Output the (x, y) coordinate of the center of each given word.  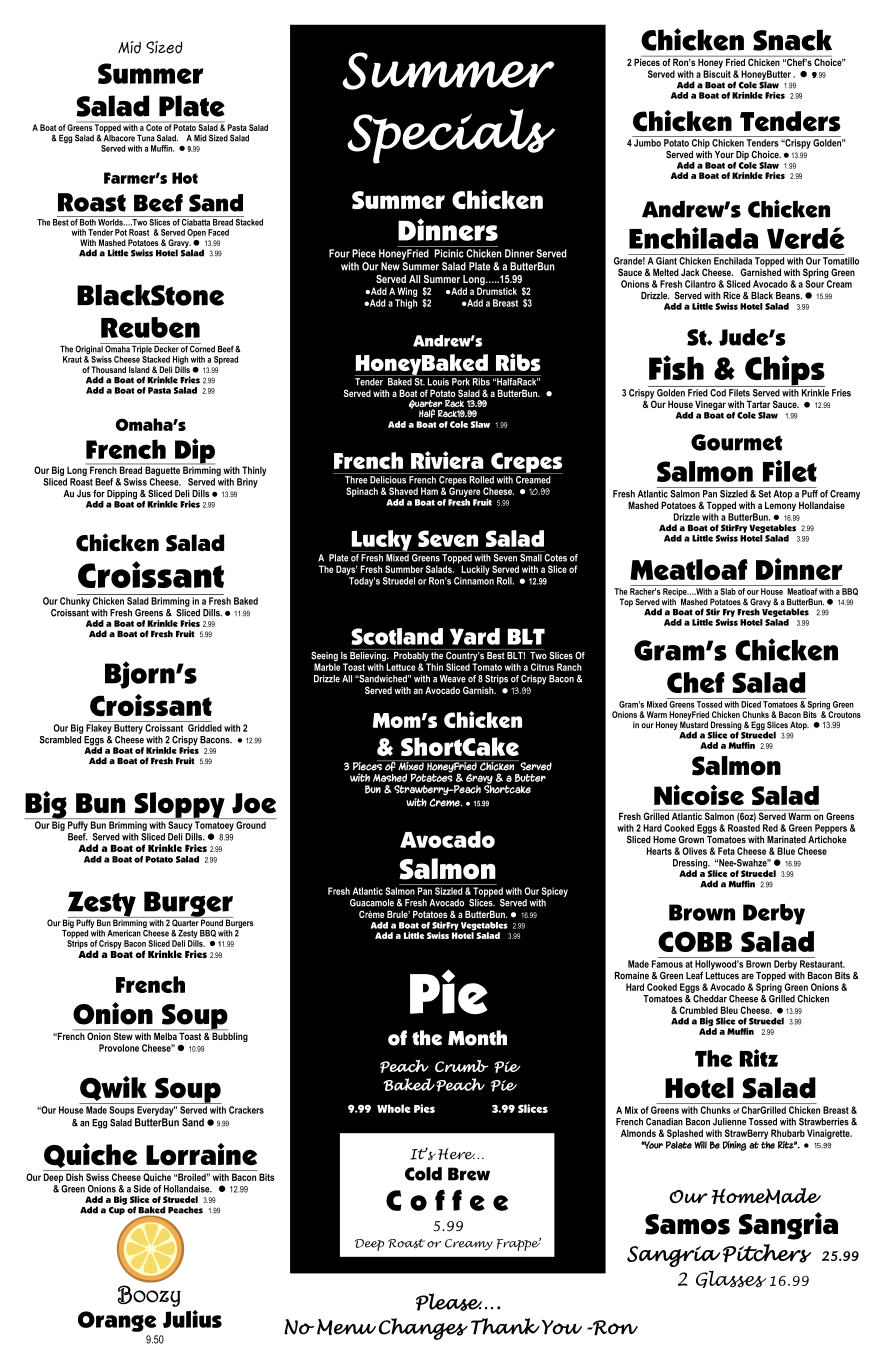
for (99, 493)
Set (764, 494)
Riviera (447, 460)
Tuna (146, 138)
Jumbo (647, 143)
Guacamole (372, 903)
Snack (792, 40)
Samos (687, 1224)
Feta (726, 851)
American (124, 933)
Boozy (149, 1296)
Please (449, 1302)
